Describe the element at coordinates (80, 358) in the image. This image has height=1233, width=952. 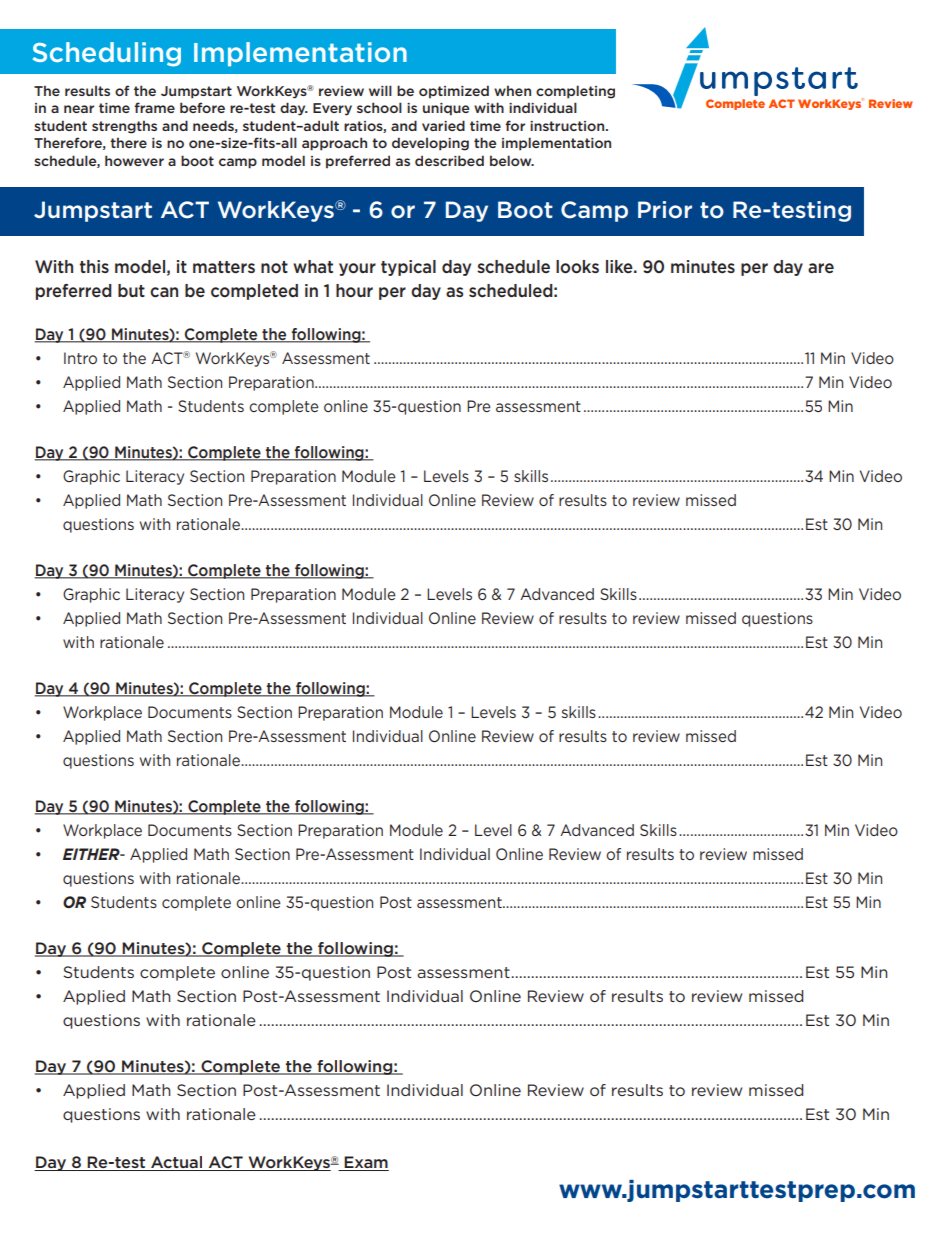
I see `Intro` at that location.
